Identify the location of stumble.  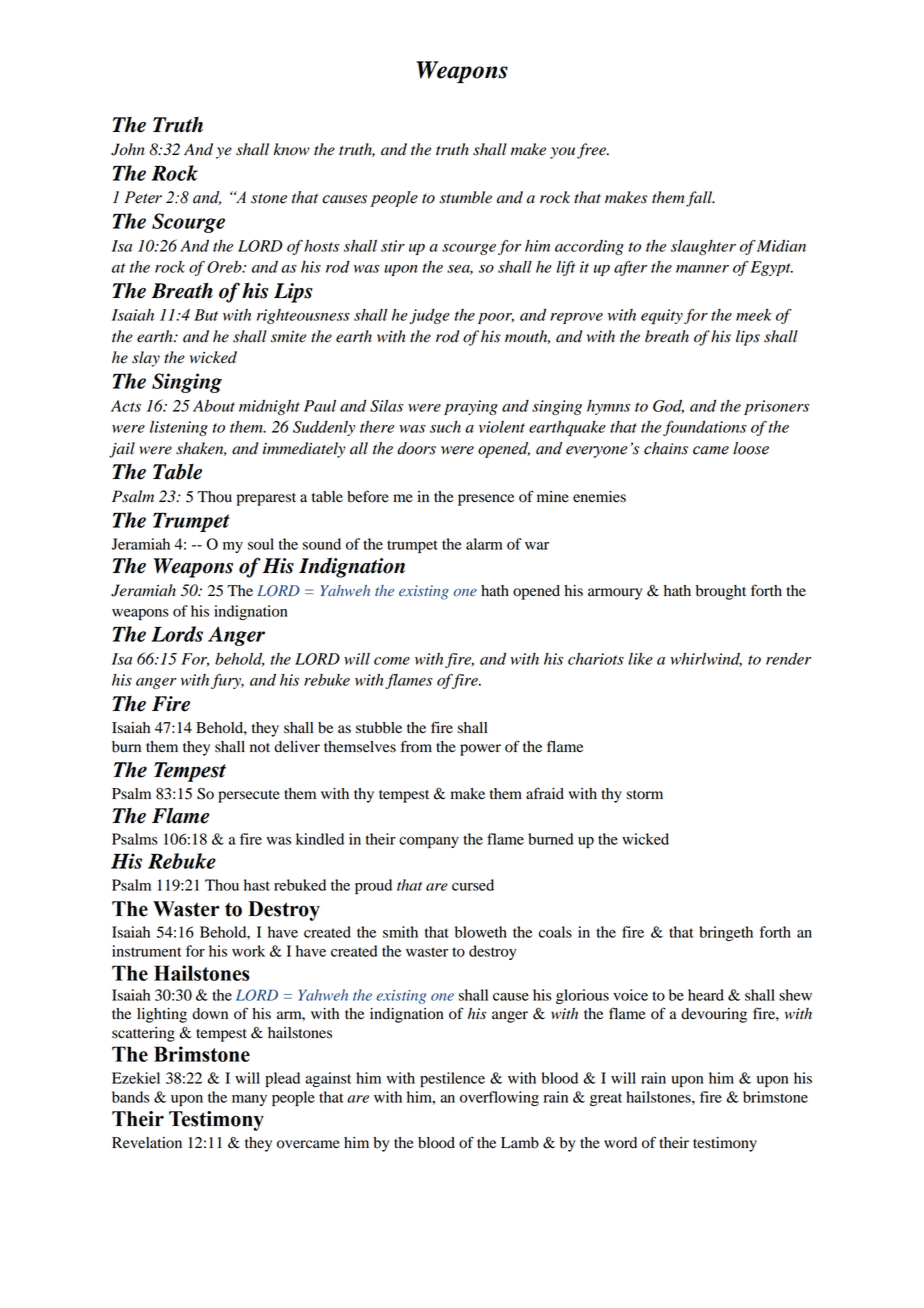
(465, 197).
